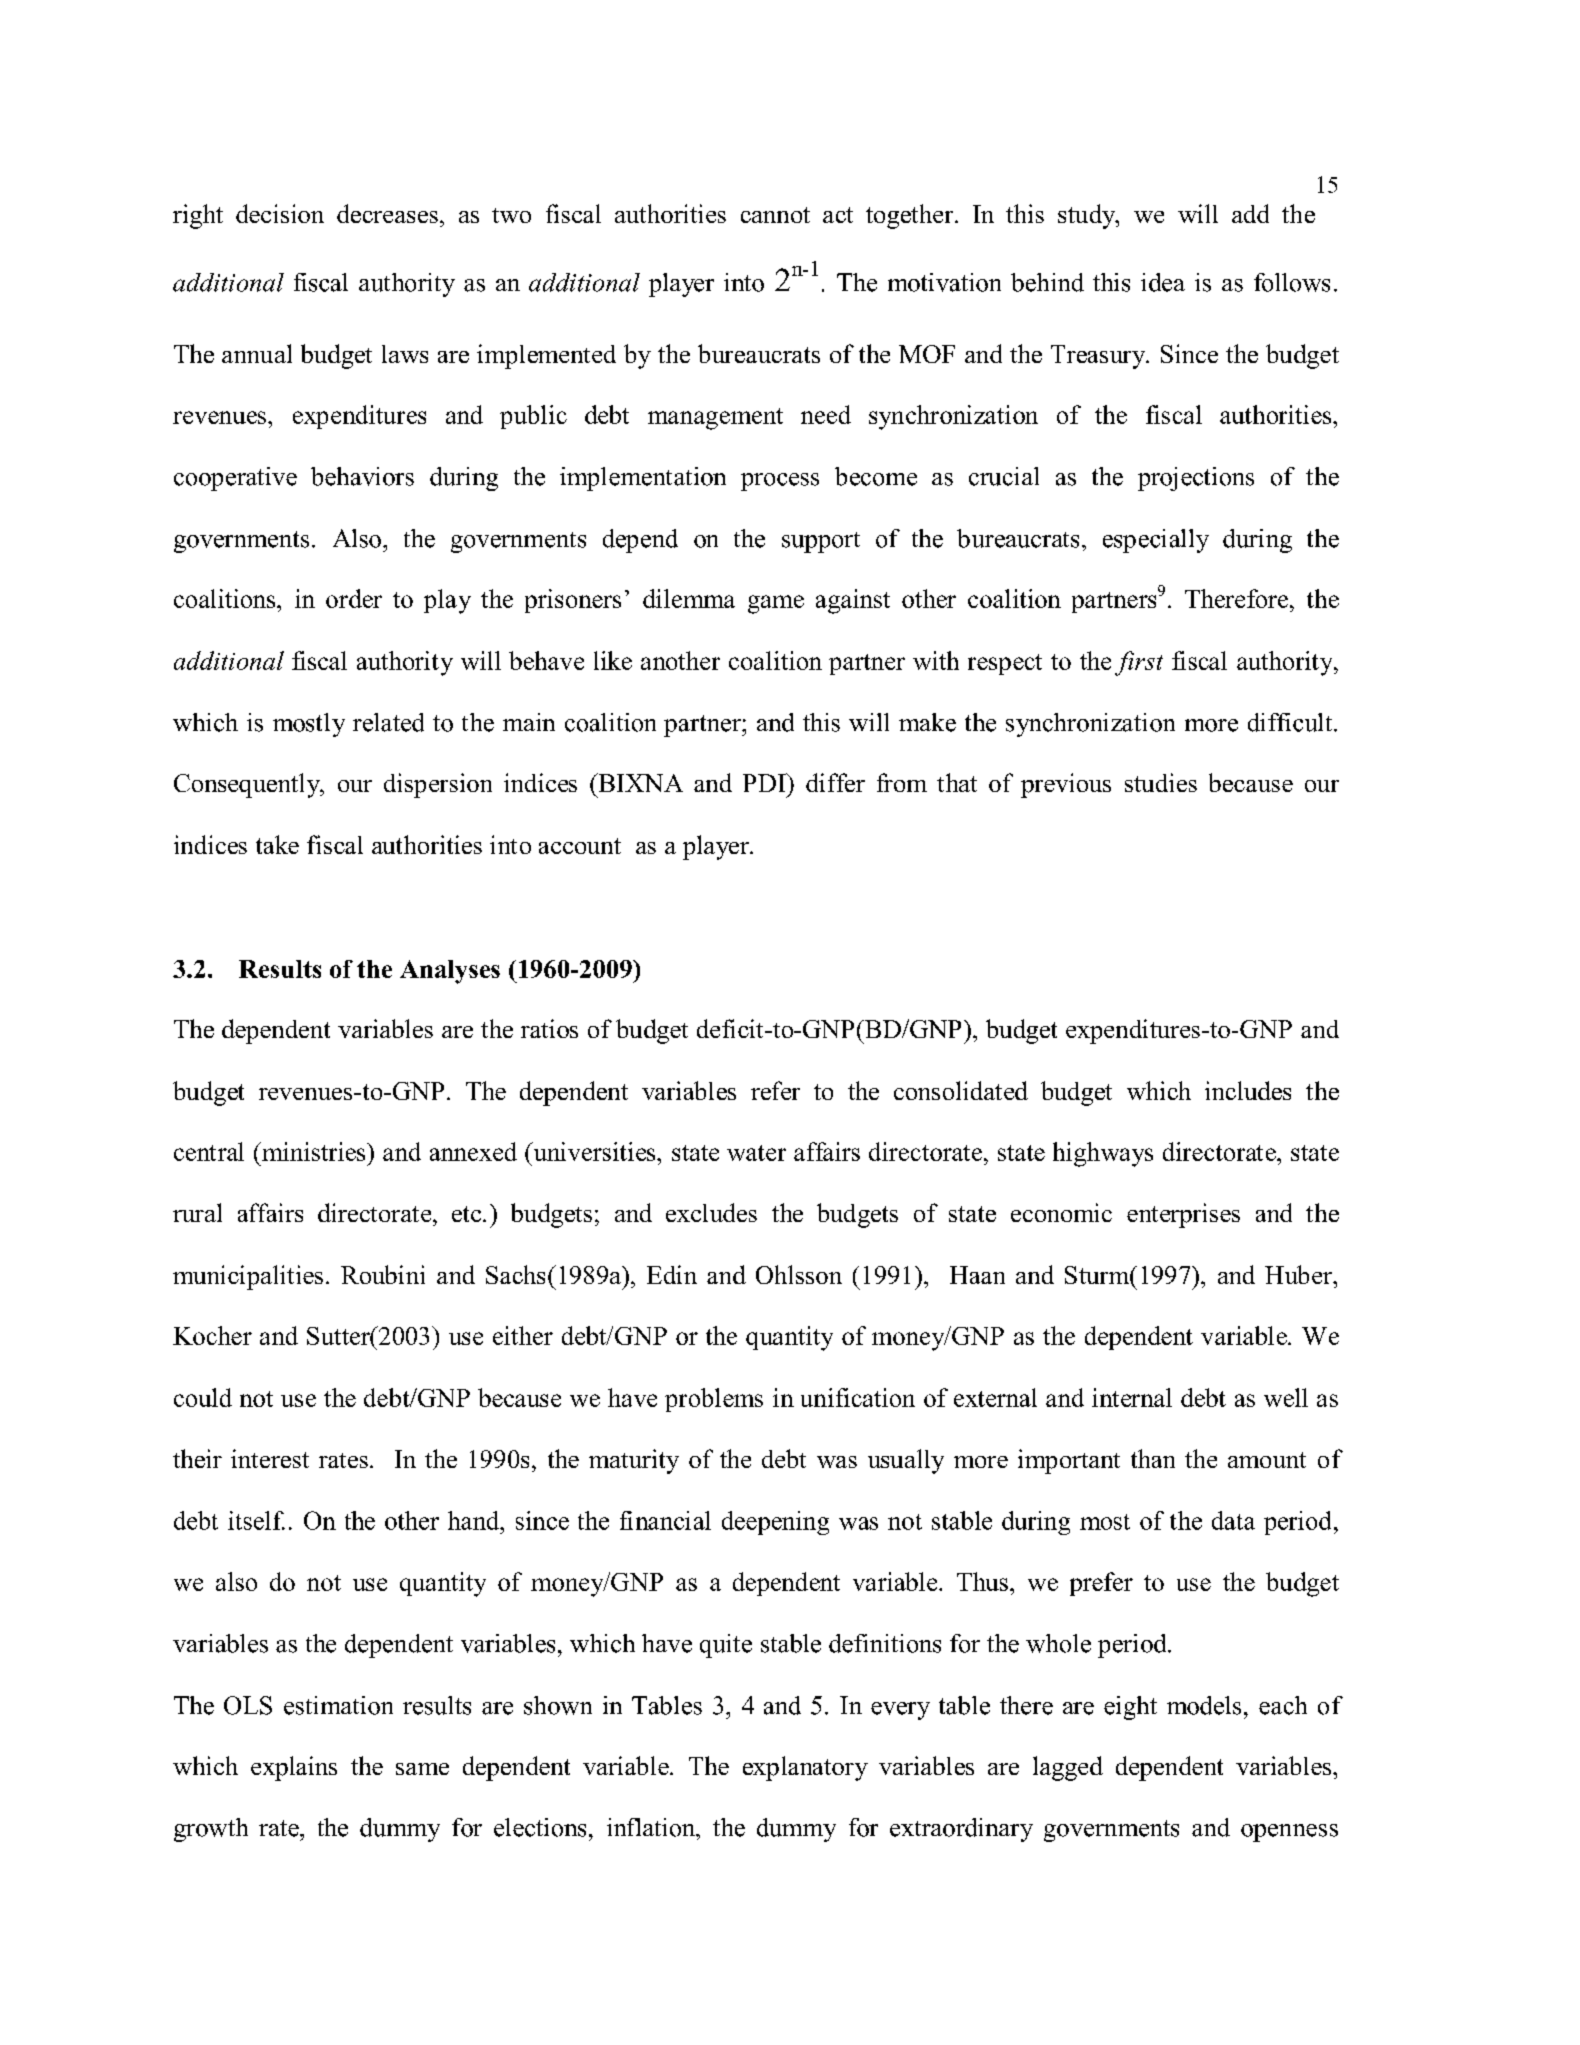  What do you see at coordinates (711, 1212) in the screenshot?
I see `excludes` at bounding box center [711, 1212].
